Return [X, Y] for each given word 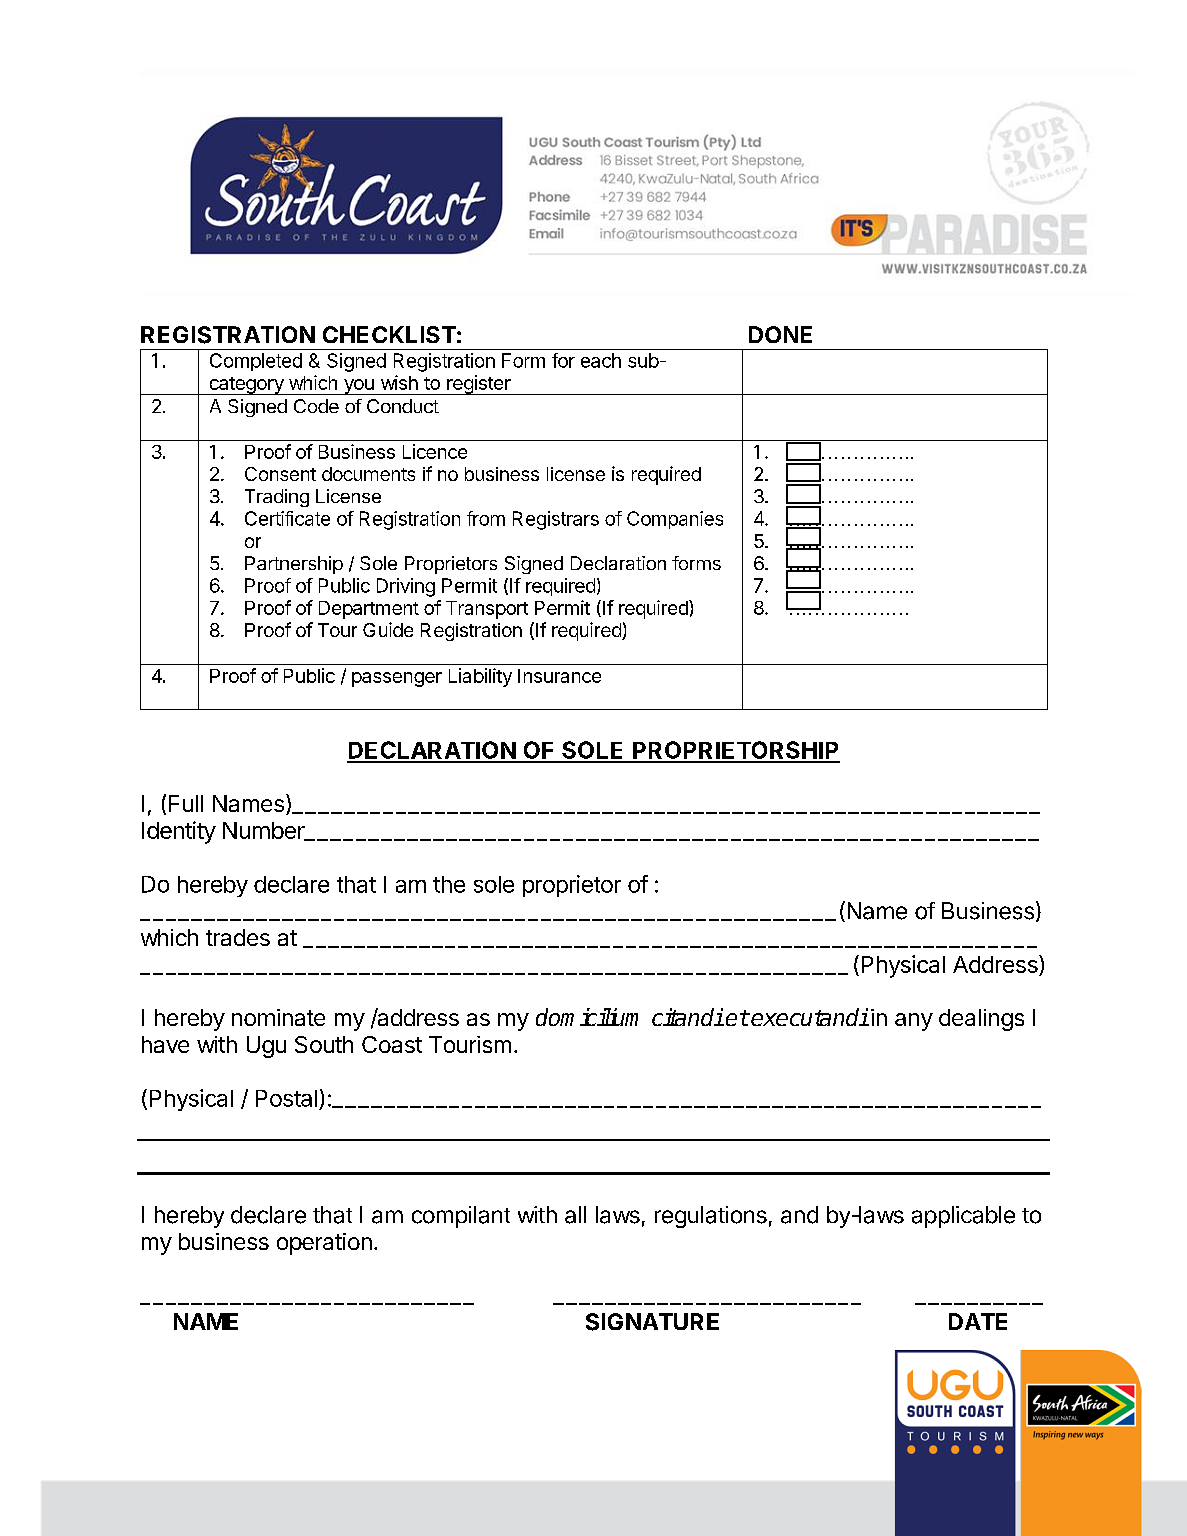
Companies [675, 520]
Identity [179, 832]
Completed [256, 362]
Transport [487, 610]
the [449, 884]
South [324, 1044]
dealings [981, 1020]
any [914, 1022]
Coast [392, 1044]
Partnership [294, 565]
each [601, 360]
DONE [780, 334]
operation [324, 1244]
